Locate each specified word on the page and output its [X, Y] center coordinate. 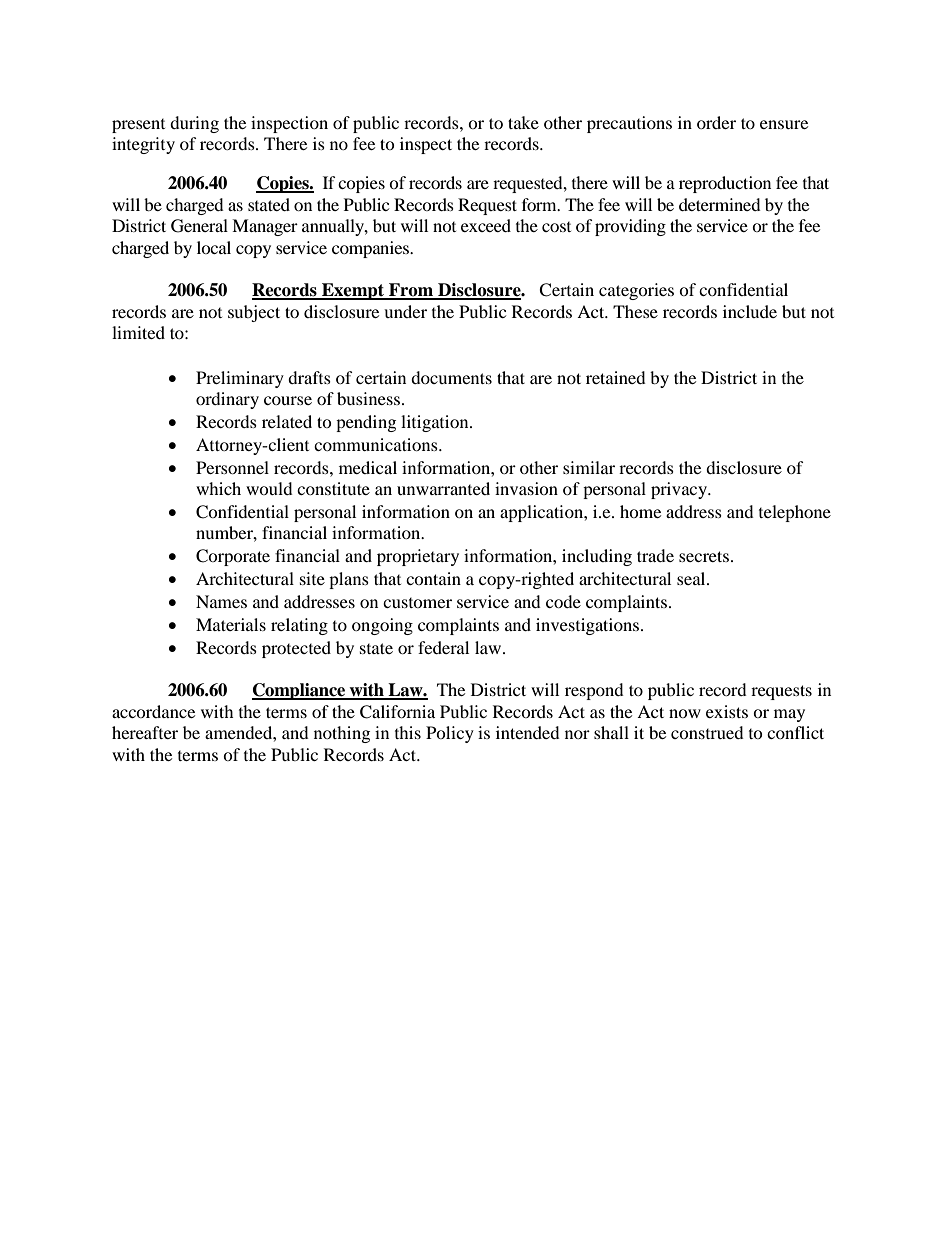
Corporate [233, 557]
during [194, 124]
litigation [436, 423]
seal [692, 578]
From [411, 291]
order [716, 122]
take [523, 122]
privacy [680, 490]
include [750, 311]
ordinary [227, 400]
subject [254, 313]
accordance [153, 711]
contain [433, 578]
